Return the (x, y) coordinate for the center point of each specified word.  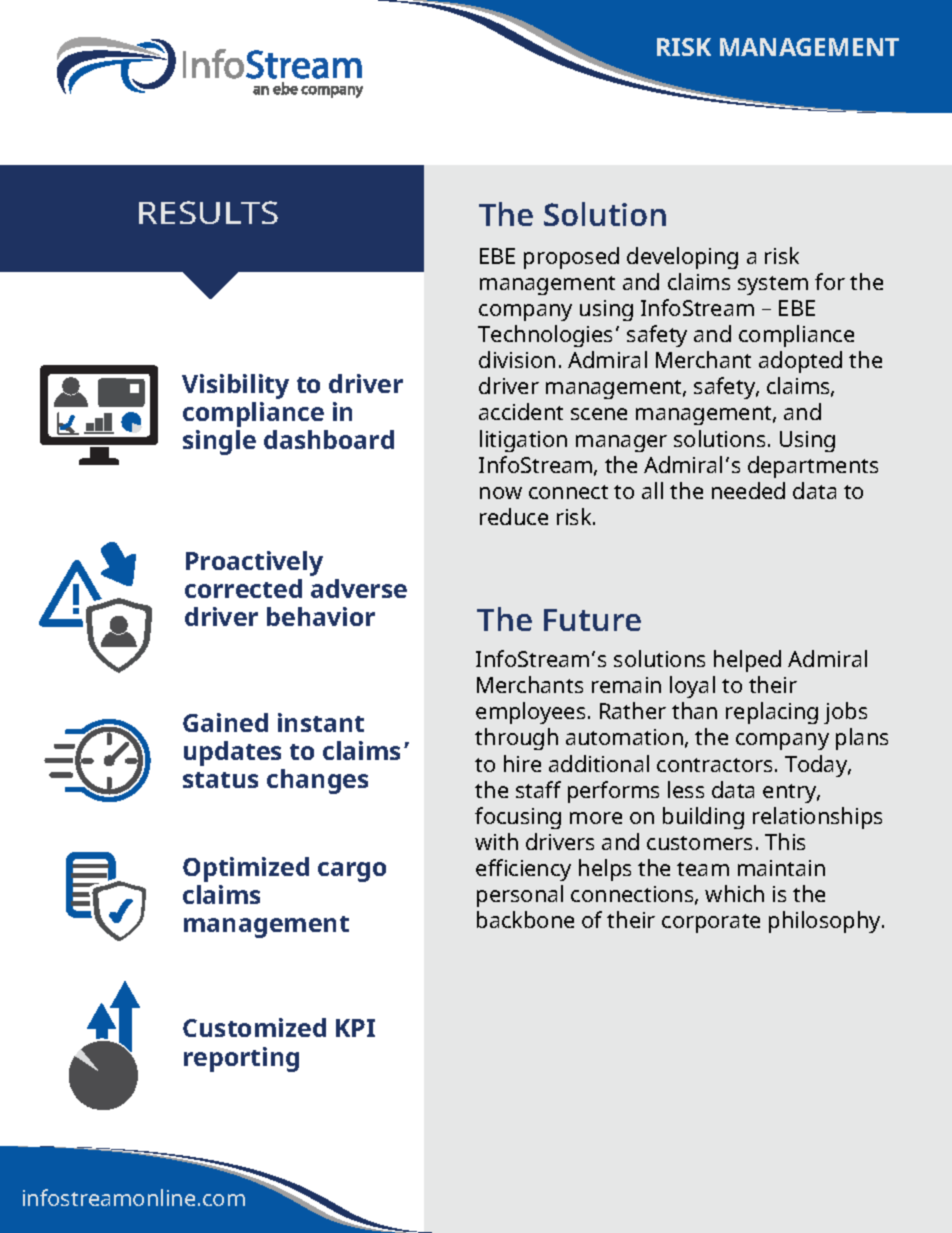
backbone (525, 919)
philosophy (826, 922)
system (773, 285)
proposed (571, 258)
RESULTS (208, 212)
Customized (254, 1027)
